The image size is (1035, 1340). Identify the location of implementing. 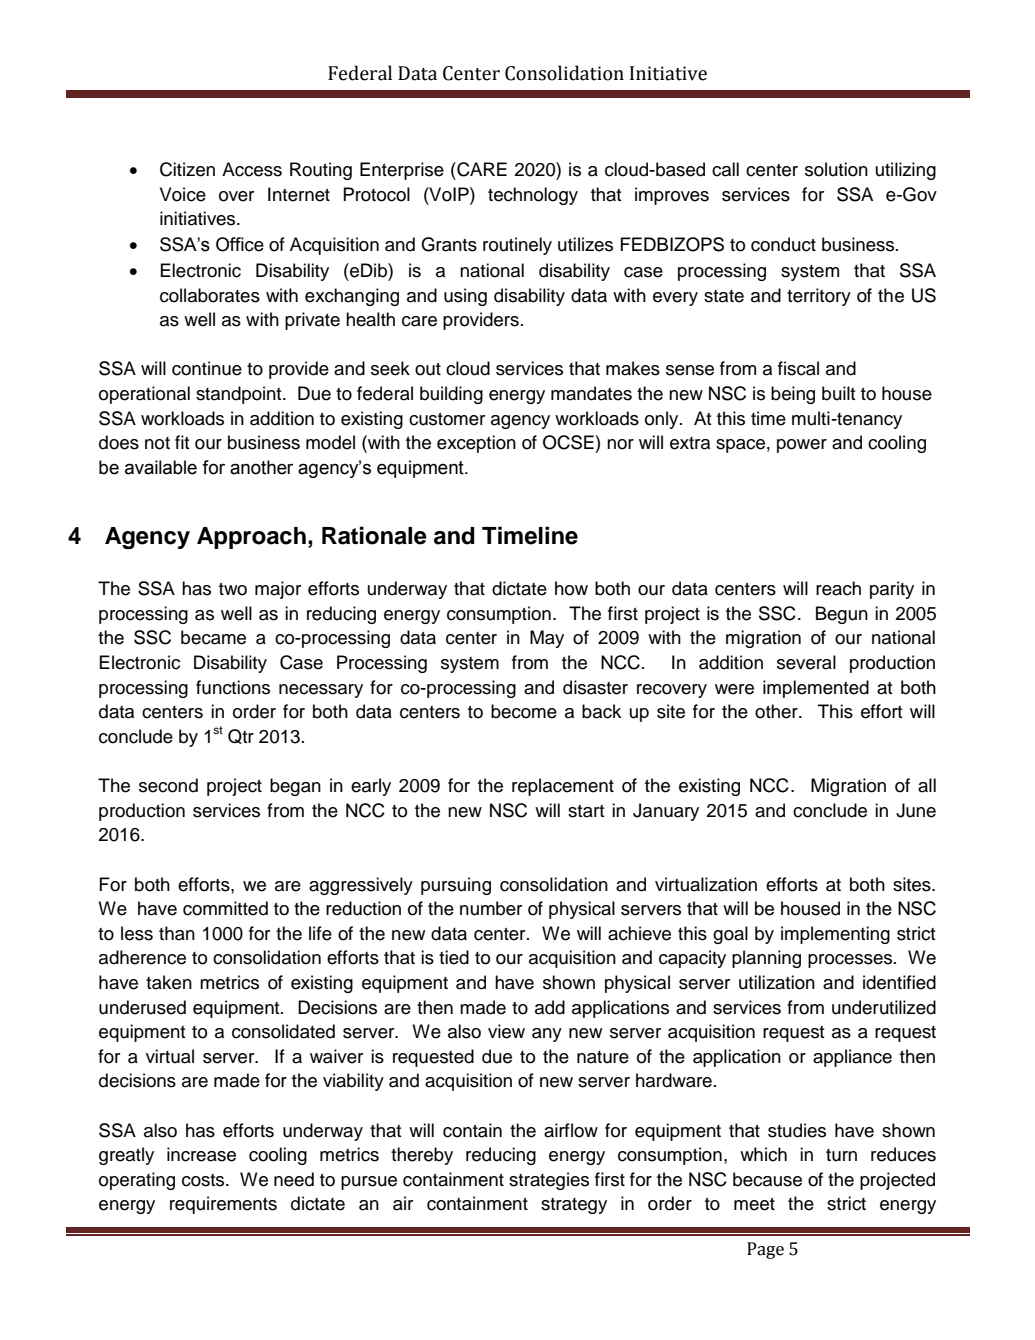
(835, 935).
